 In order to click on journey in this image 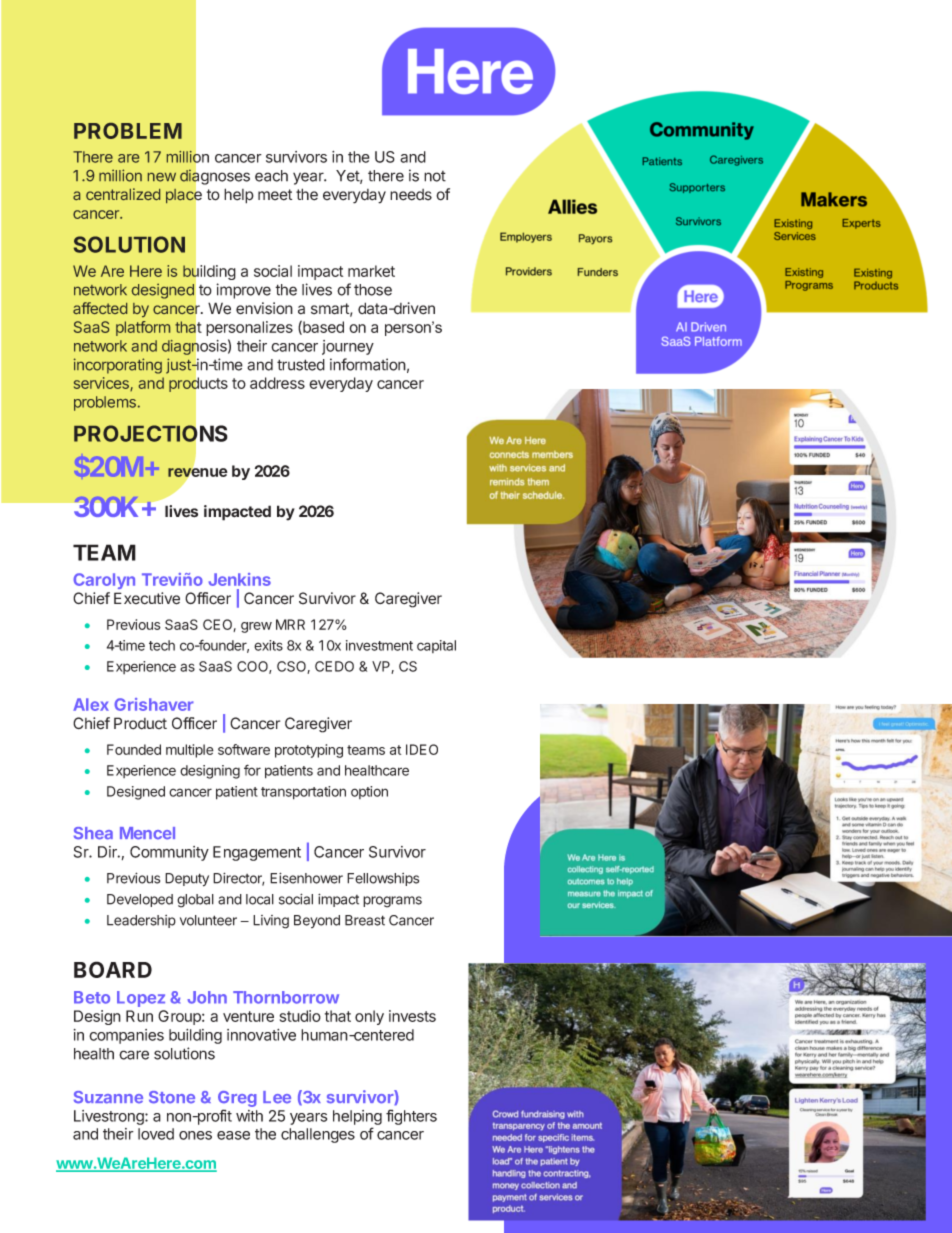, I will do `click(348, 347)`.
